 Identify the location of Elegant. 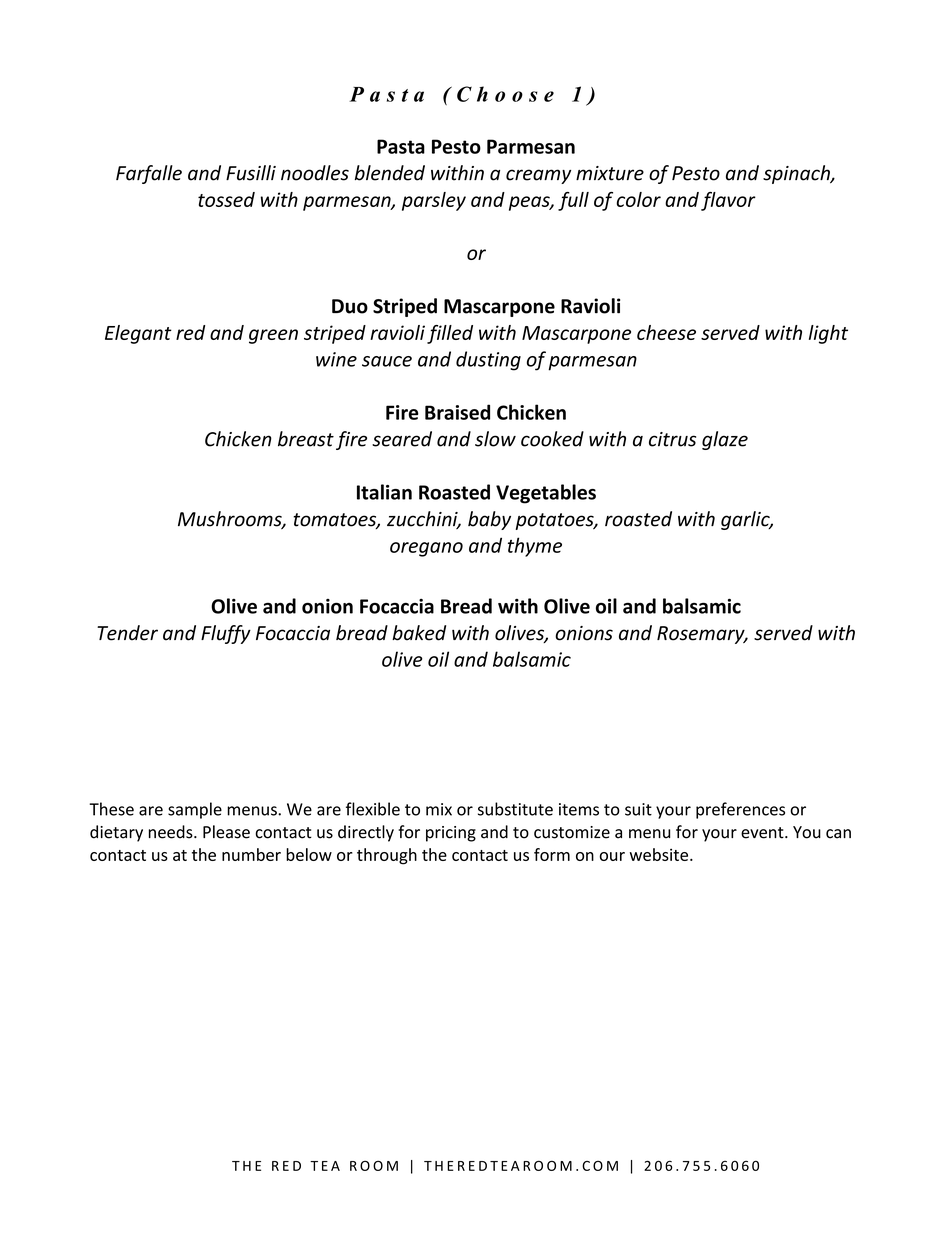
(138, 334).
